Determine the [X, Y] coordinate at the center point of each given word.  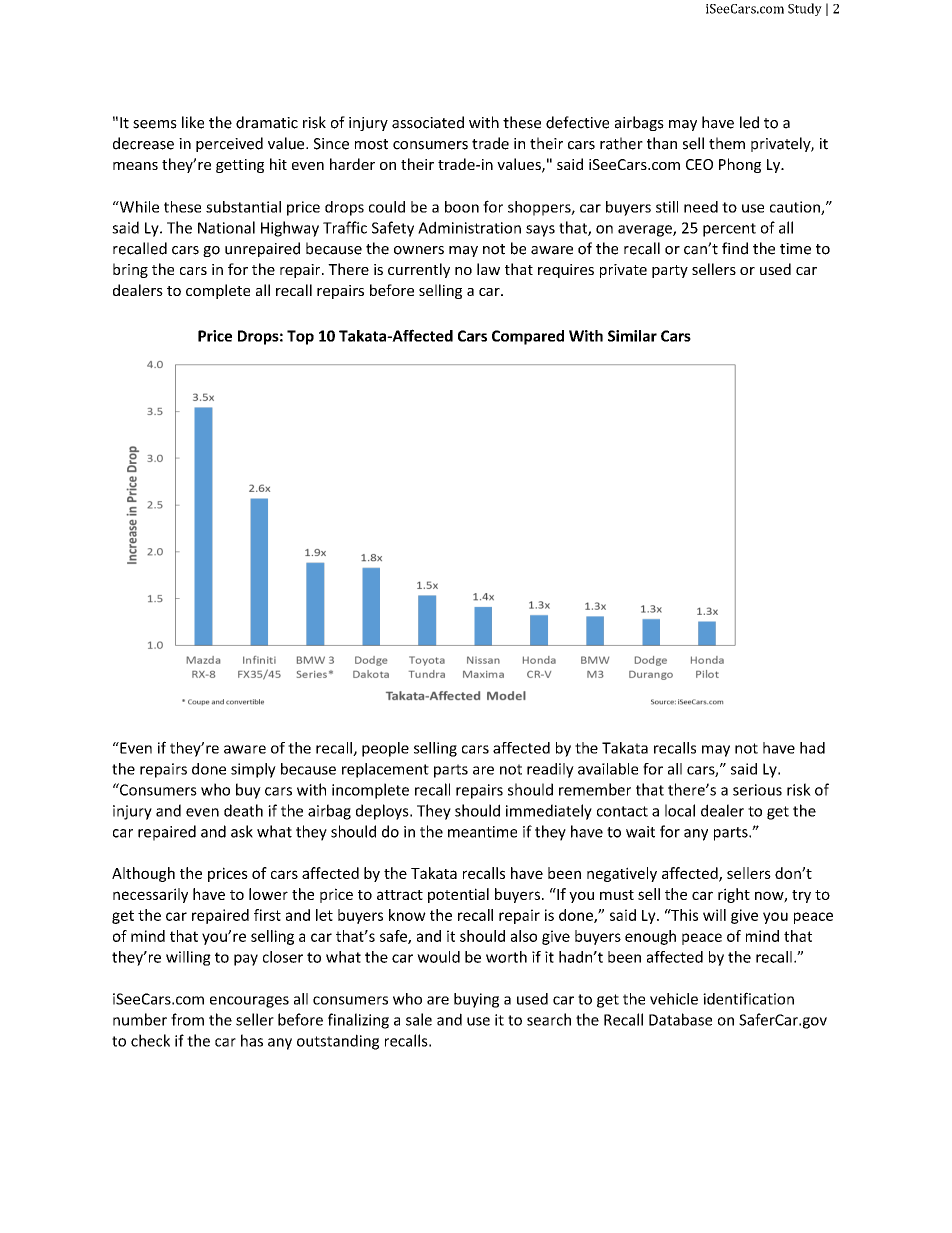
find [735, 248]
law [488, 269]
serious [757, 790]
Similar [632, 336]
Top [300, 337]
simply [253, 770]
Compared [528, 337]
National [226, 227]
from [187, 1019]
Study [805, 9]
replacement [385, 770]
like [193, 122]
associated [428, 122]
